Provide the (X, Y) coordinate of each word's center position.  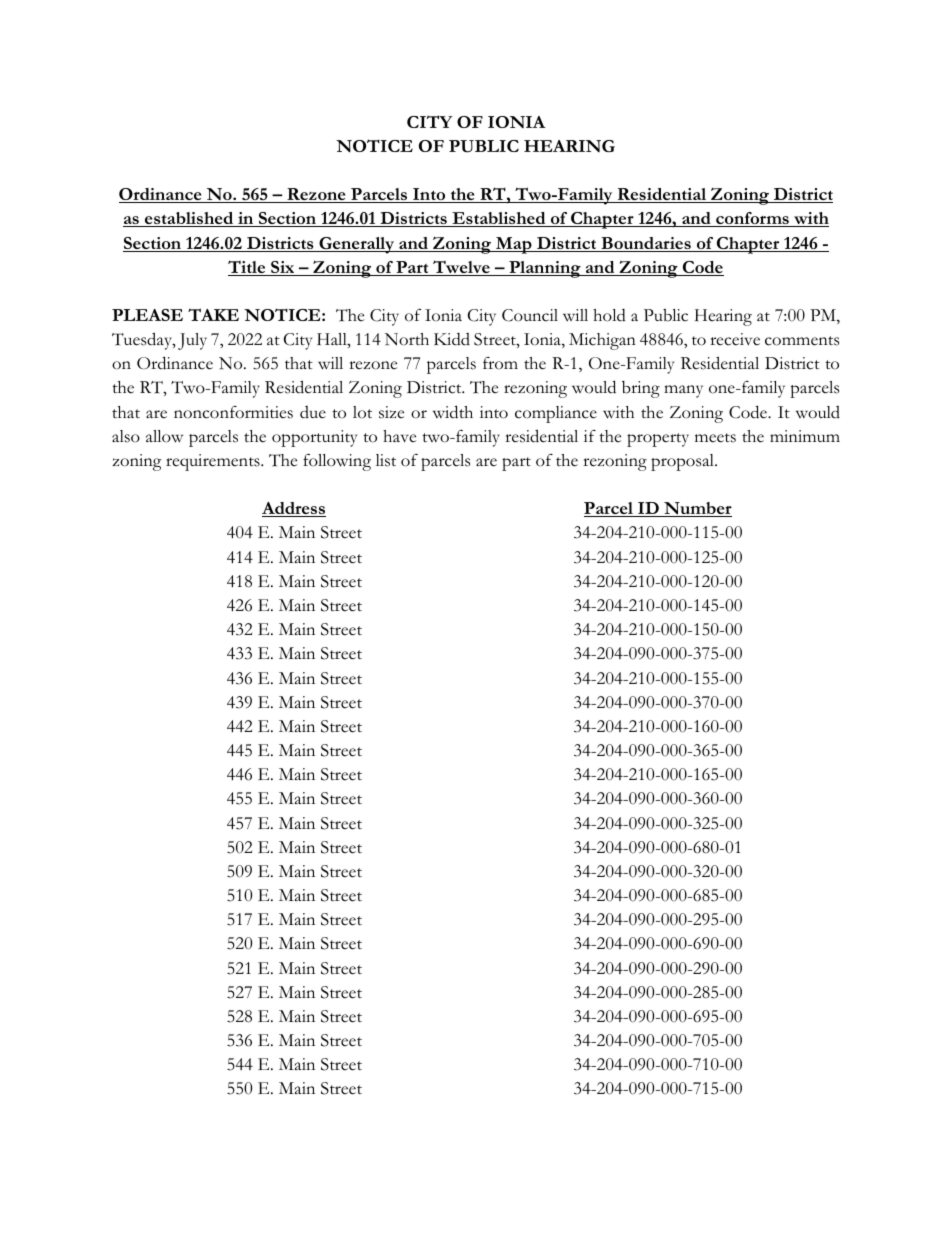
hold (609, 315)
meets (715, 438)
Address (294, 509)
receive (735, 339)
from (500, 363)
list (386, 460)
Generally (357, 245)
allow (164, 436)
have (399, 436)
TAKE (213, 314)
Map (514, 245)
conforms (752, 219)
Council (530, 315)
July (192, 341)
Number (697, 509)
